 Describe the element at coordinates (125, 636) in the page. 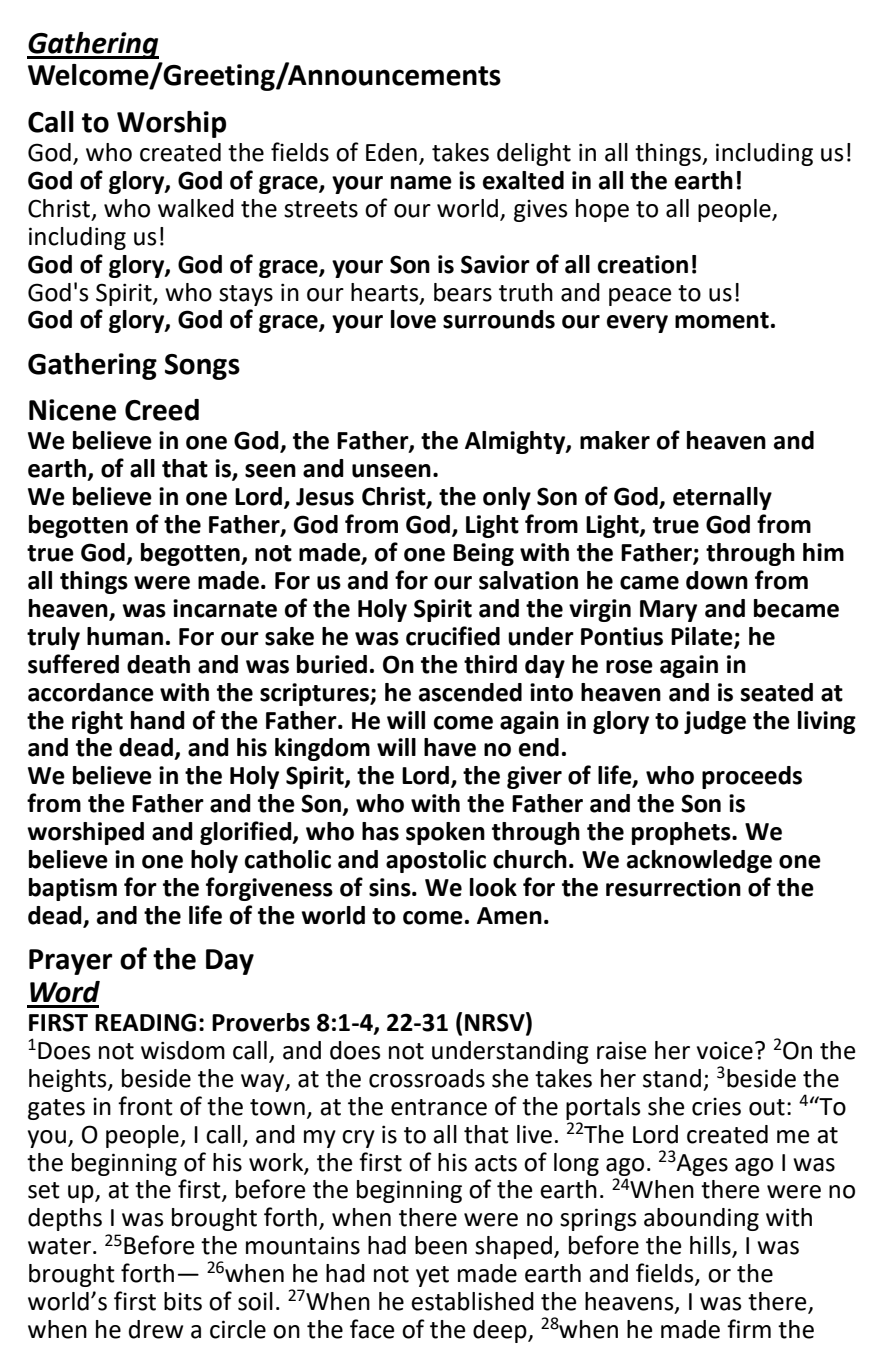

I see `human` at that location.
